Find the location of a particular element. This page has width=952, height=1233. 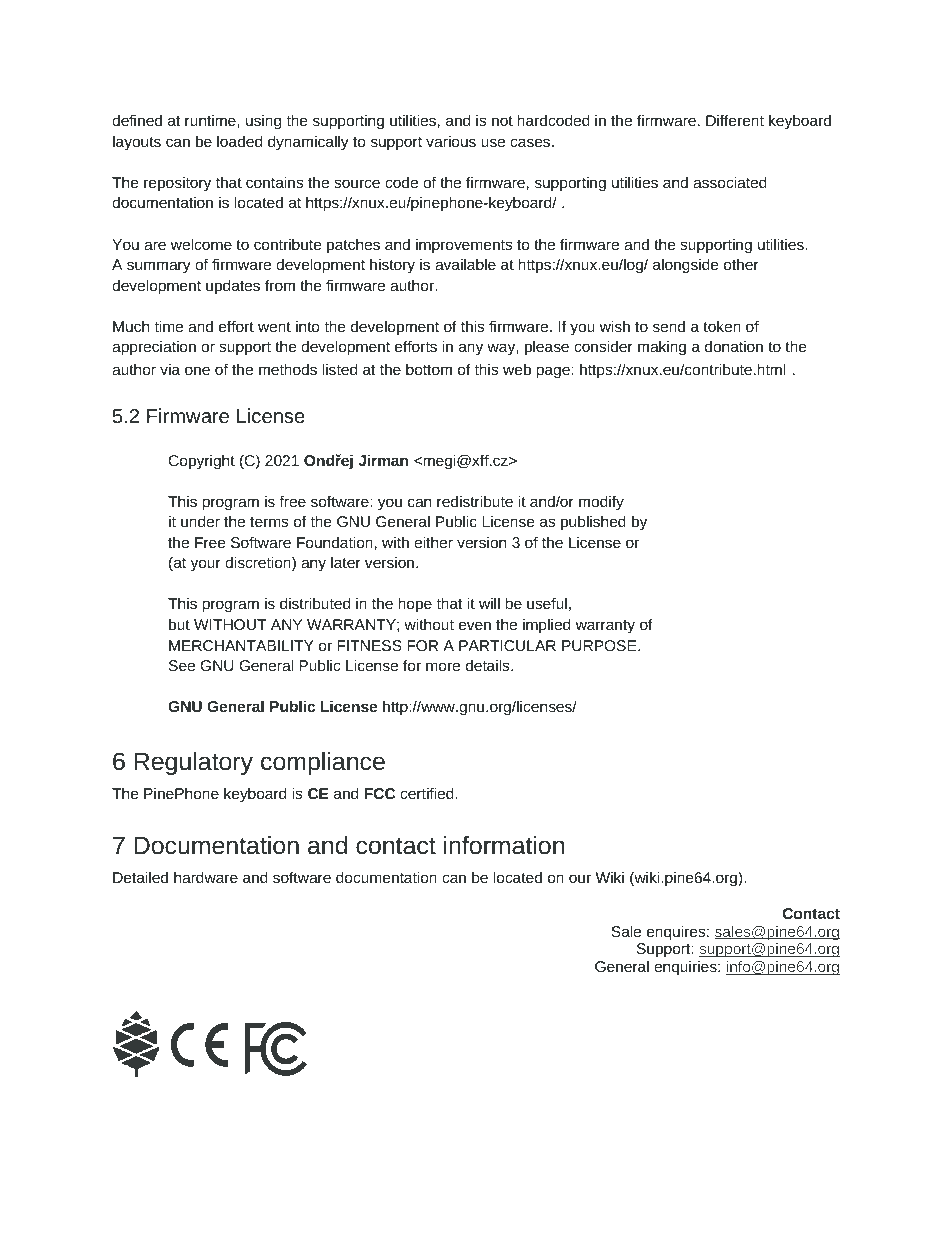

hope is located at coordinates (415, 605).
